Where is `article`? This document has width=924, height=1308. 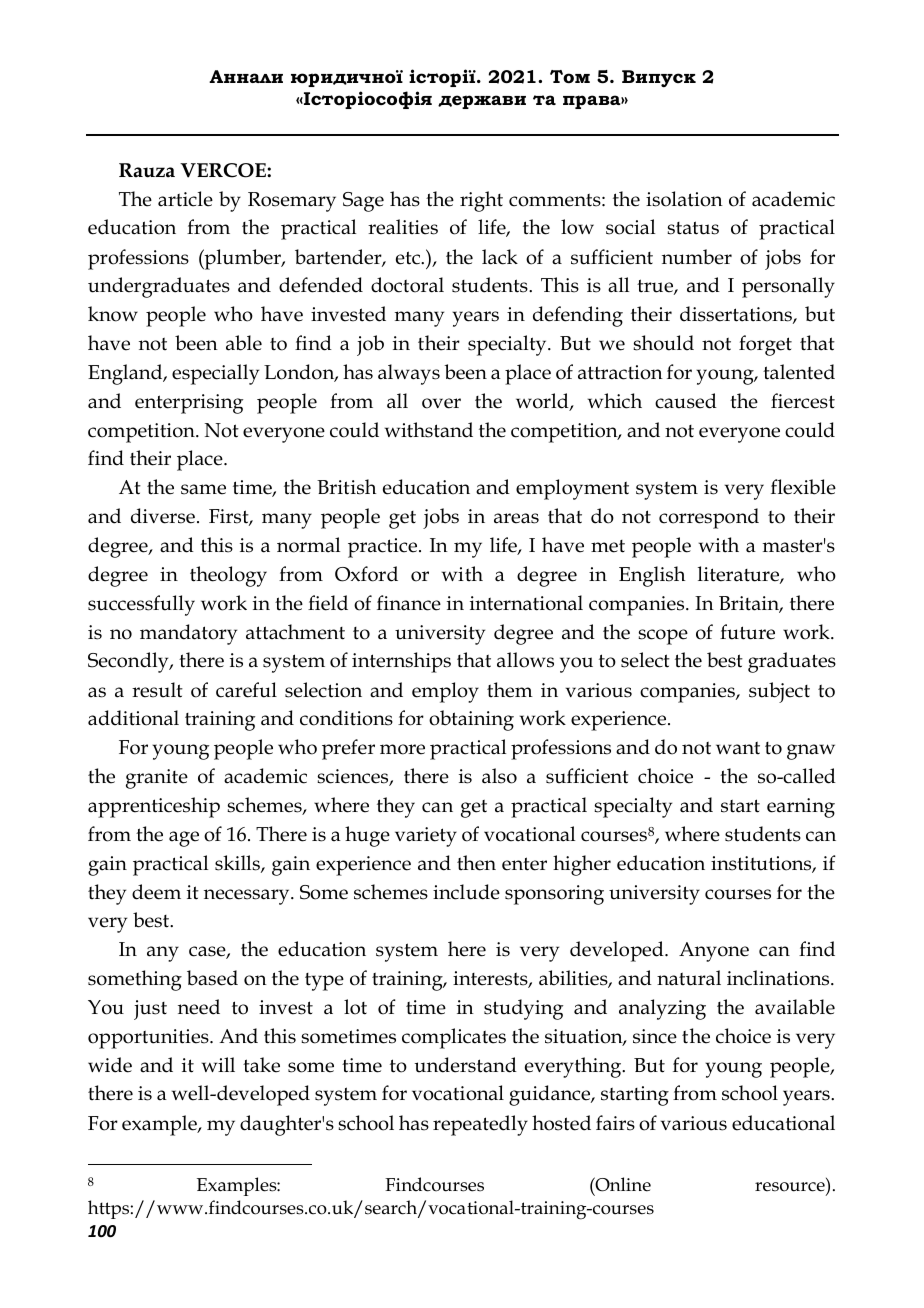
article is located at coordinates (185, 199).
